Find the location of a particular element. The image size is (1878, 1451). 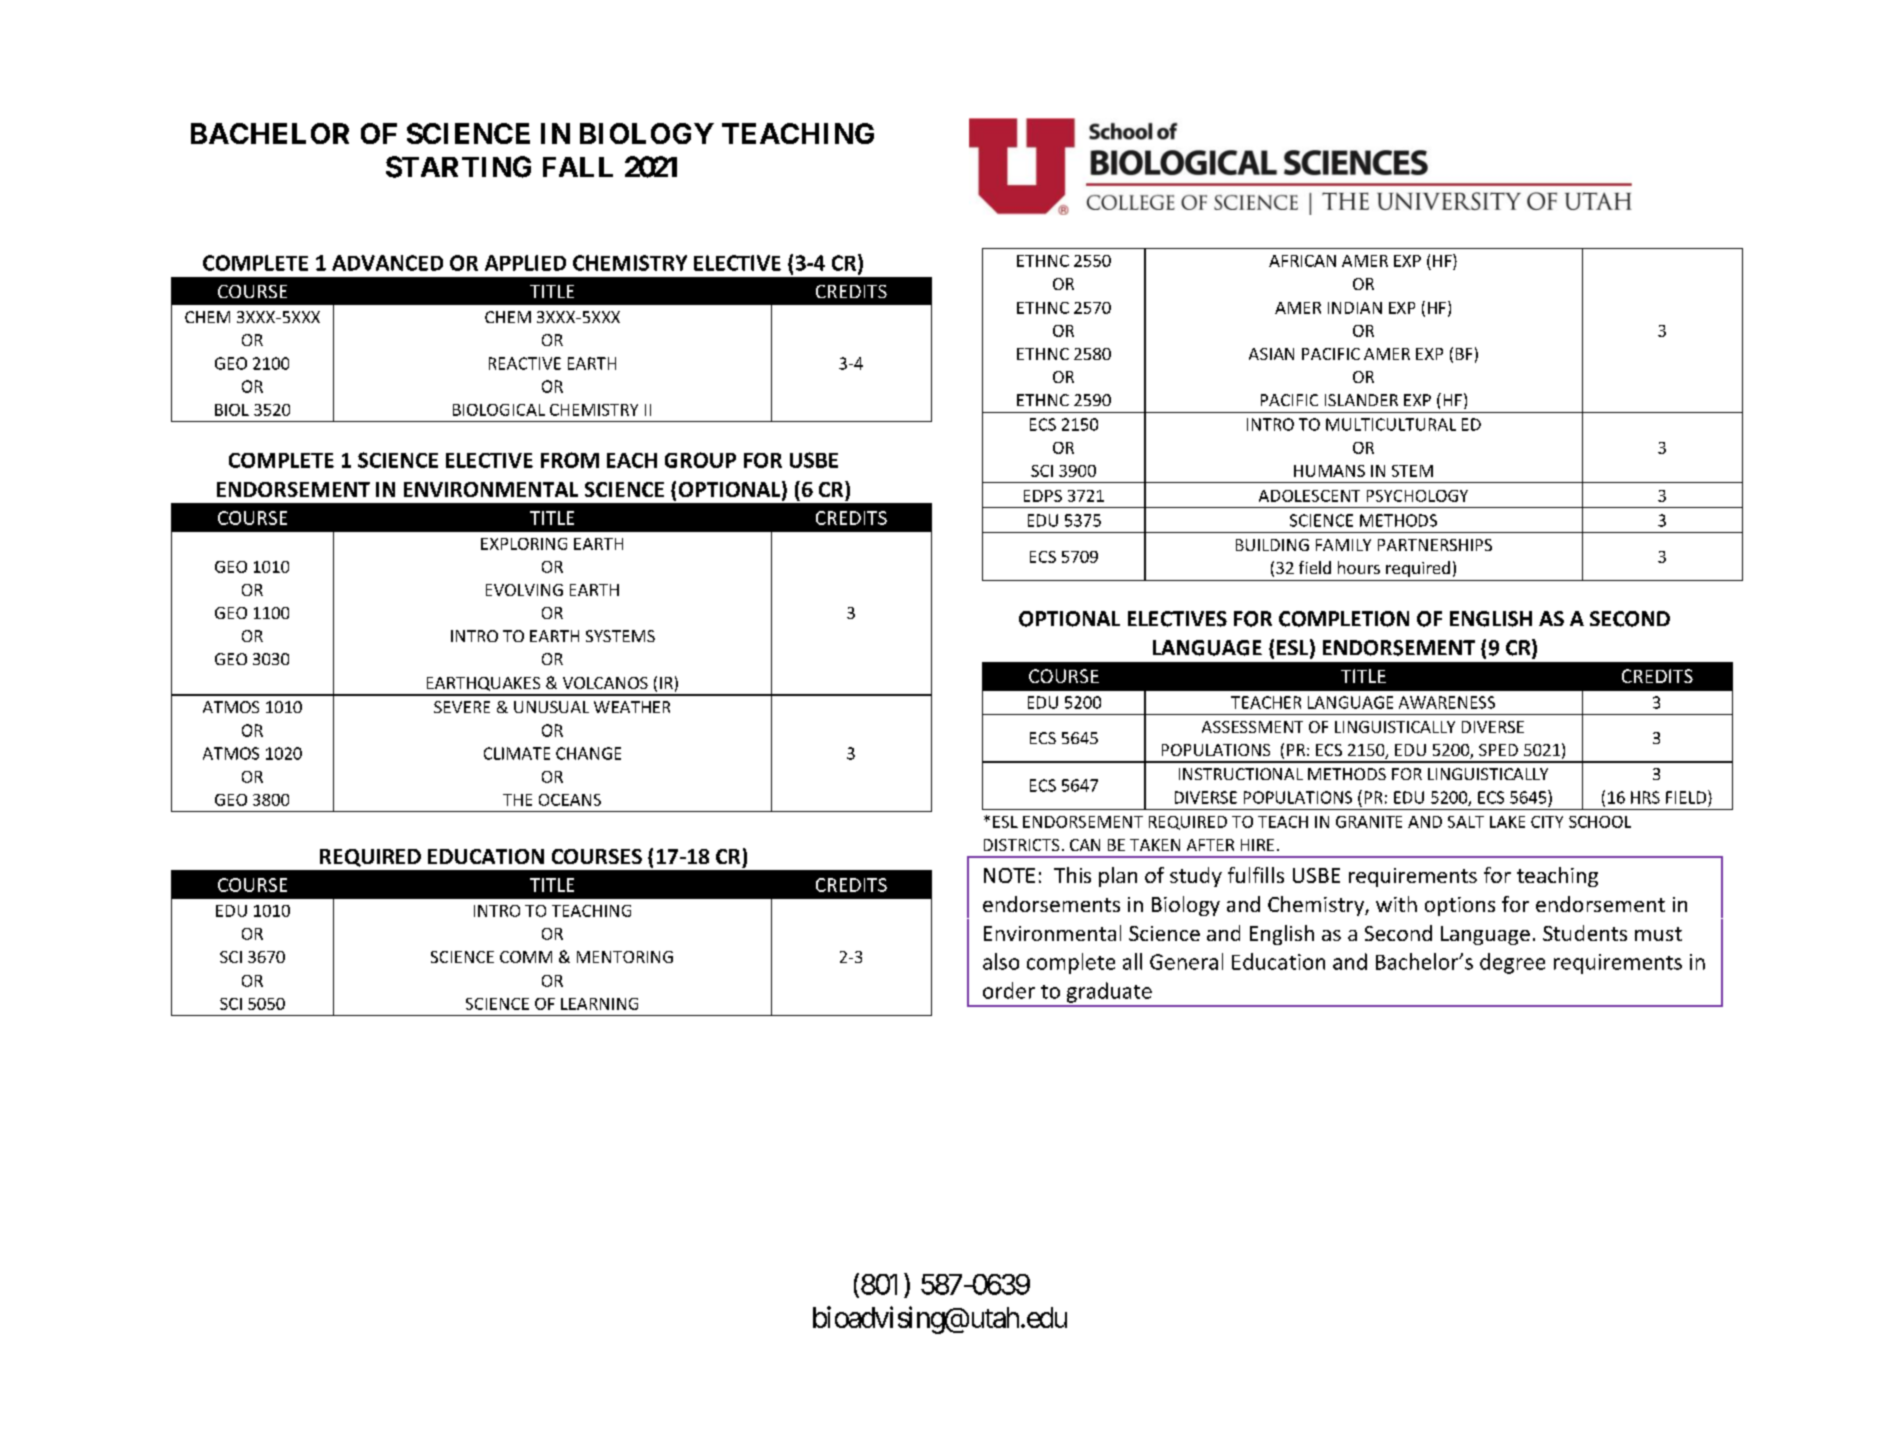

AFRICAN is located at coordinates (1302, 261).
